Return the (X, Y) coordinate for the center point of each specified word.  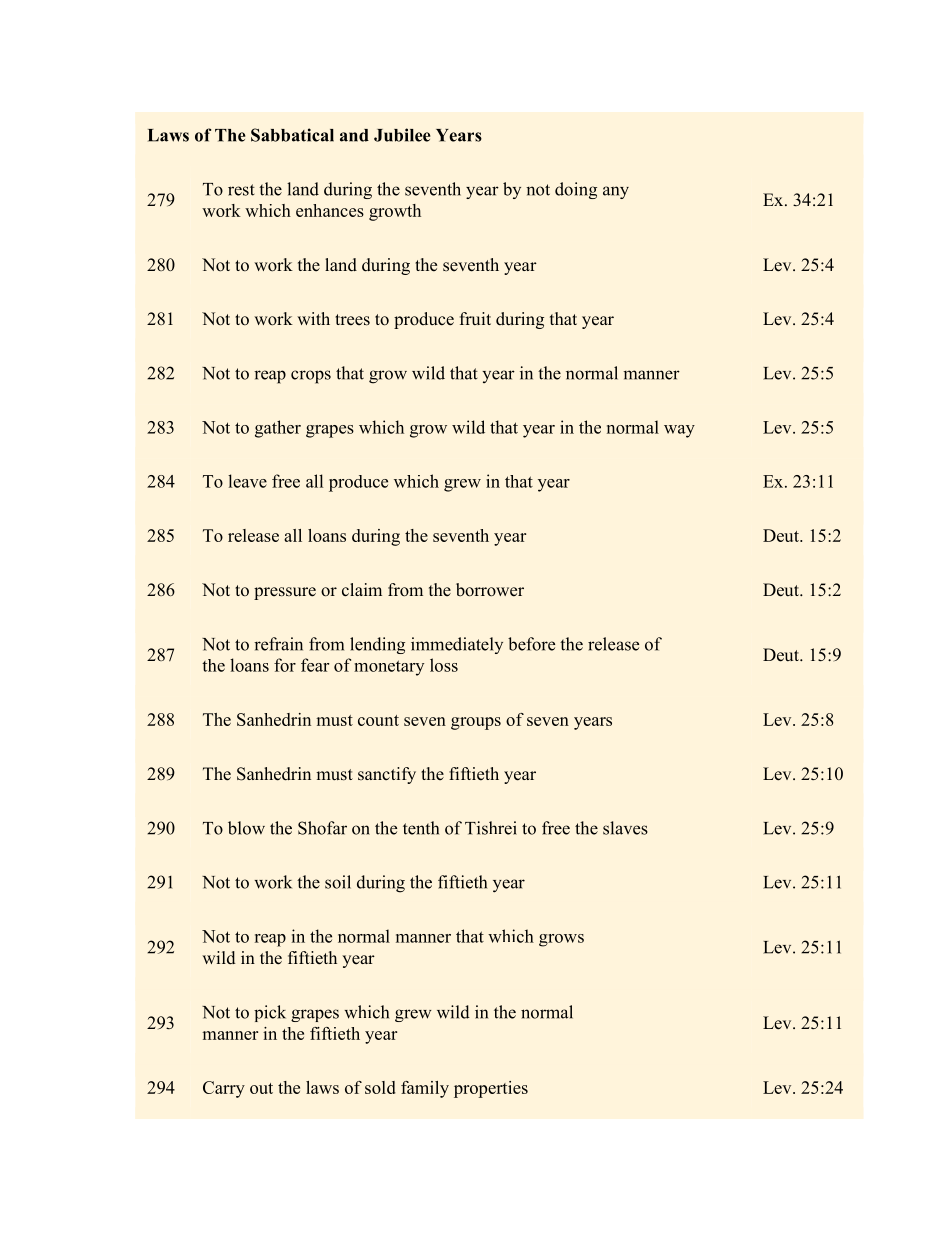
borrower (490, 590)
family (425, 1089)
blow (246, 828)
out (261, 1088)
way (679, 431)
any (616, 192)
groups (476, 723)
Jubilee (402, 135)
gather (278, 429)
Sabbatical (292, 135)
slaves (625, 828)
